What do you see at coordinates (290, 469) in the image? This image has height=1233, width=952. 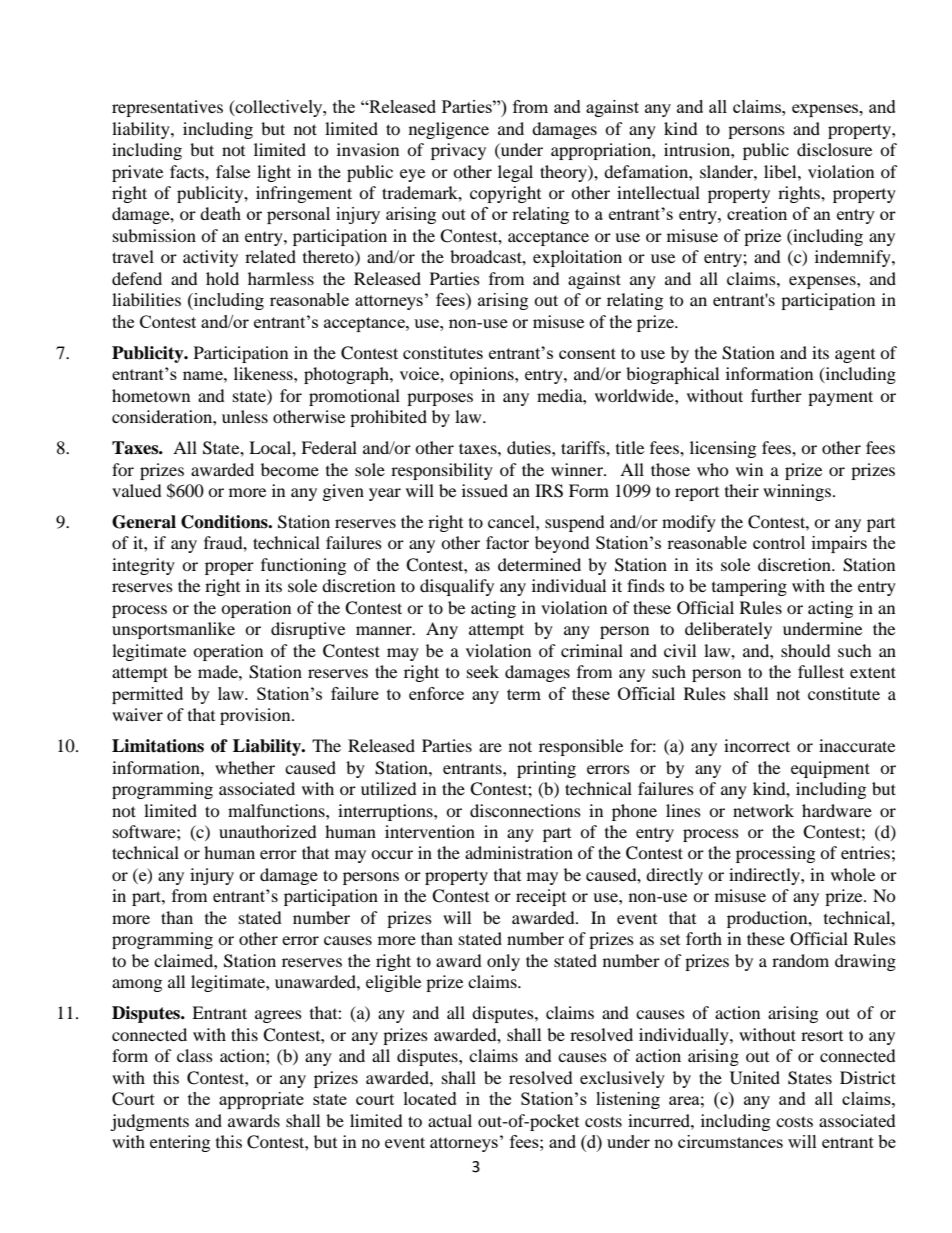 I see `become` at bounding box center [290, 469].
